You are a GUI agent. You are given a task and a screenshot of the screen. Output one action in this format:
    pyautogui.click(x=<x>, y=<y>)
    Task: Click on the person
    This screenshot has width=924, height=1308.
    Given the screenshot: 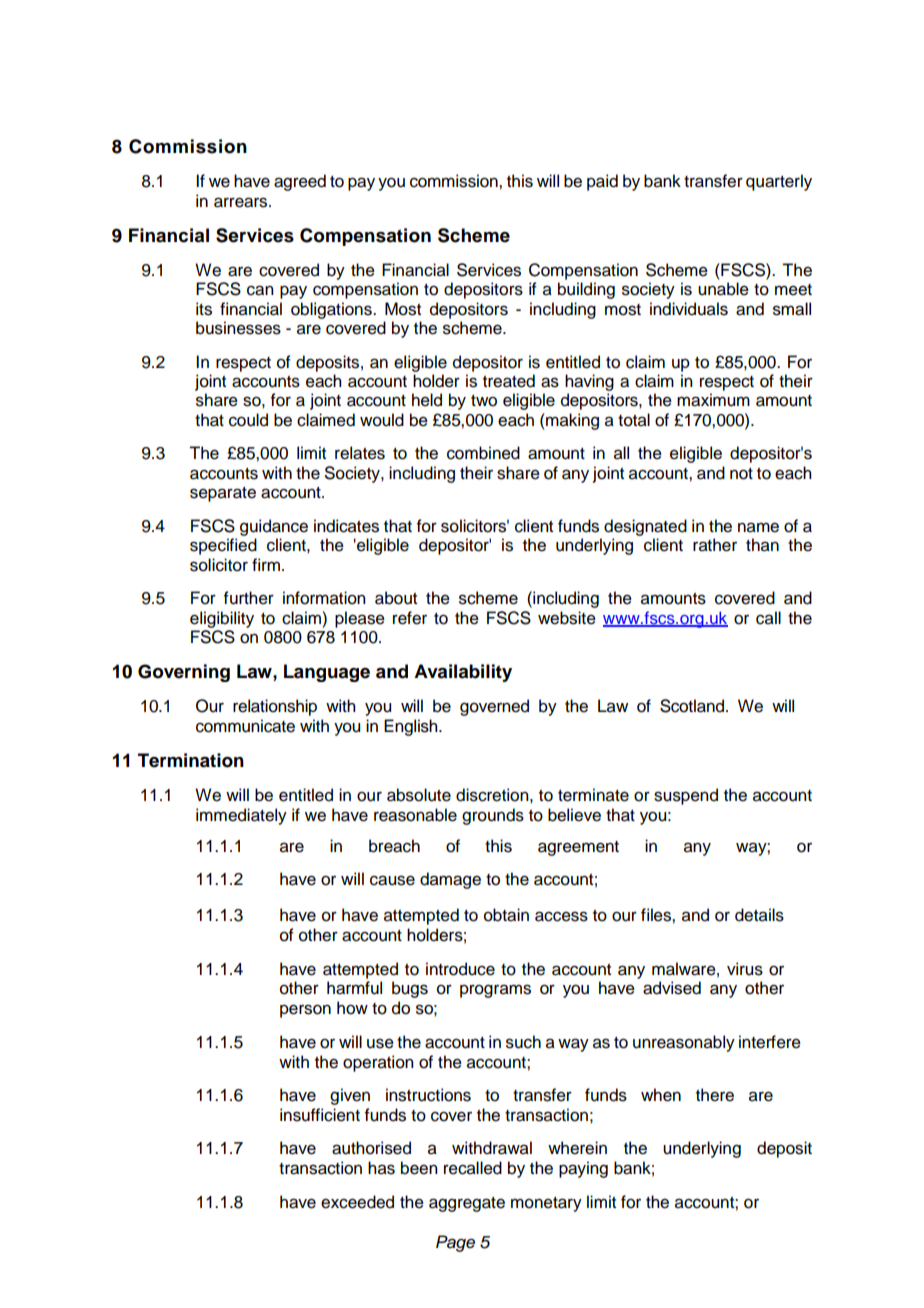 What is the action you would take?
    pyautogui.click(x=305, y=1011)
